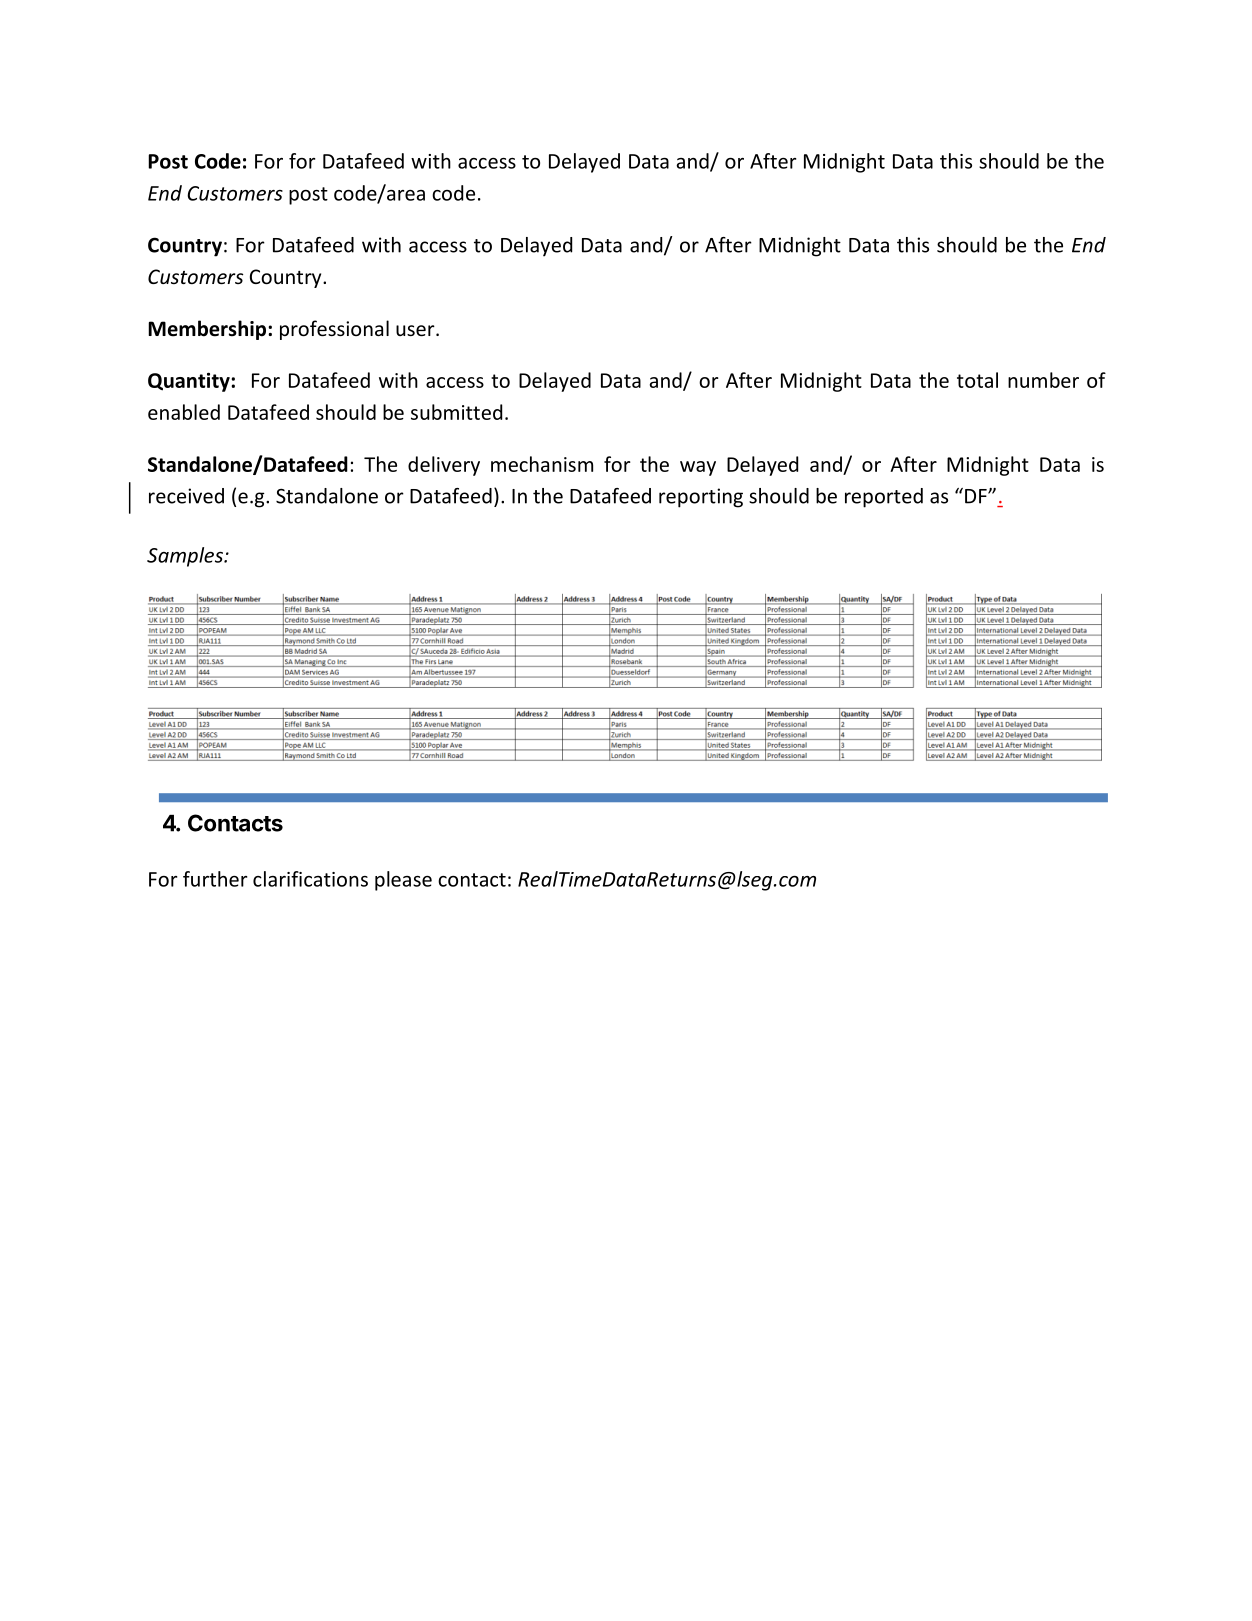 This image has width=1252, height=1621. I want to click on received, so click(186, 496).
